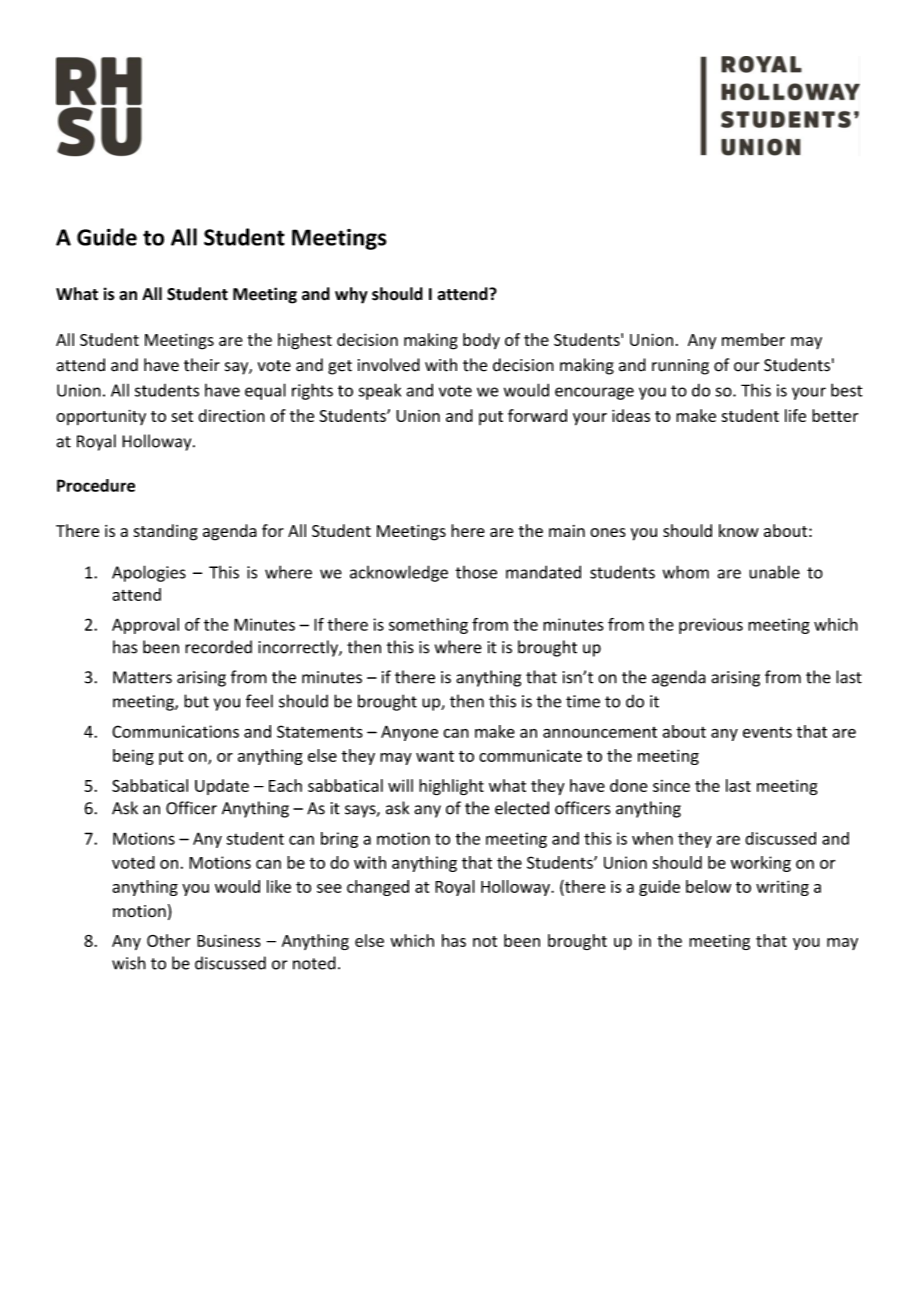  I want to click on their, so click(202, 365).
